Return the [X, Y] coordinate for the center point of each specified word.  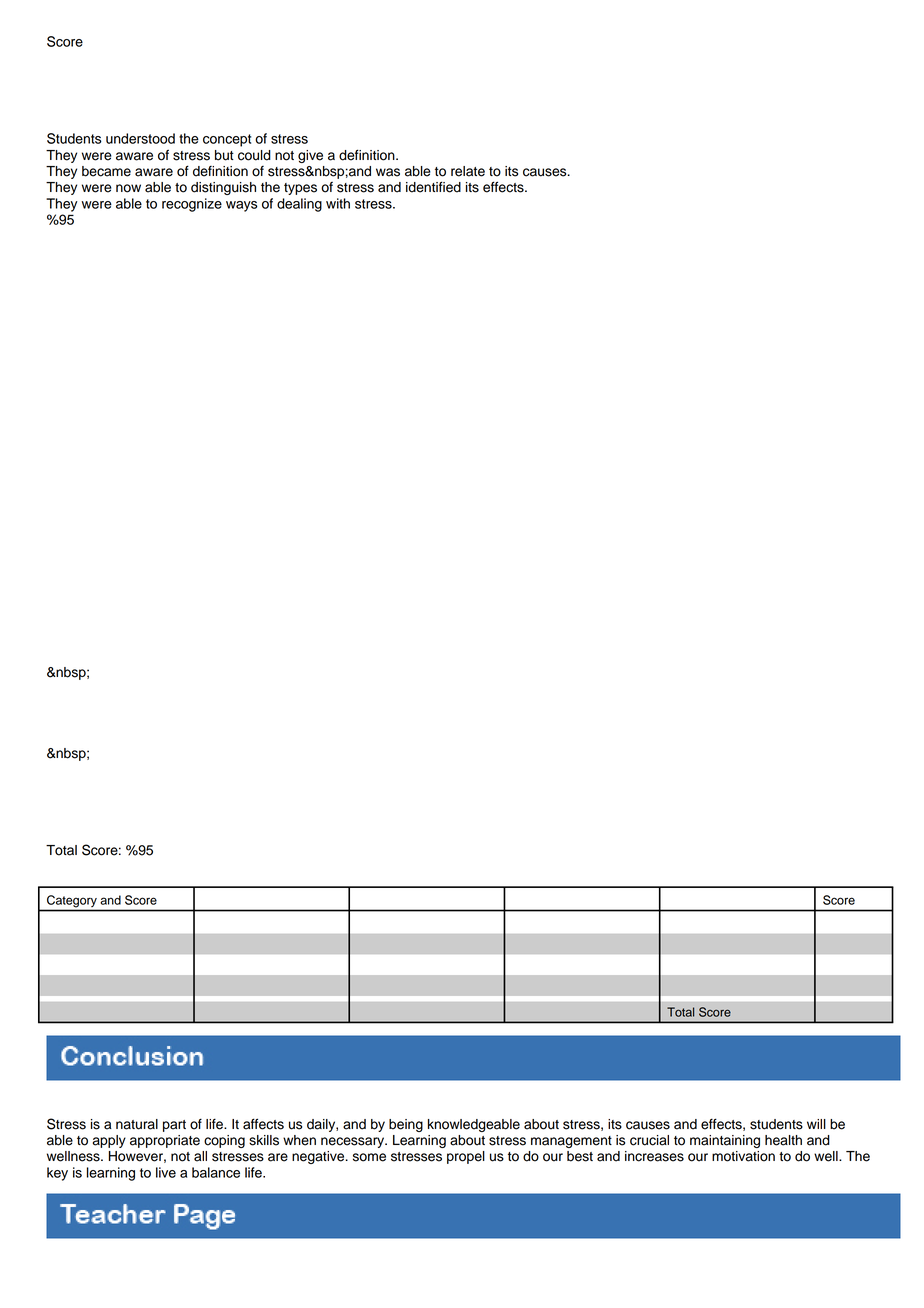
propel [466, 1157]
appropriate [165, 1141]
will [816, 1124]
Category [72, 901]
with [338, 203]
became [106, 171]
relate [468, 171]
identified [433, 187]
